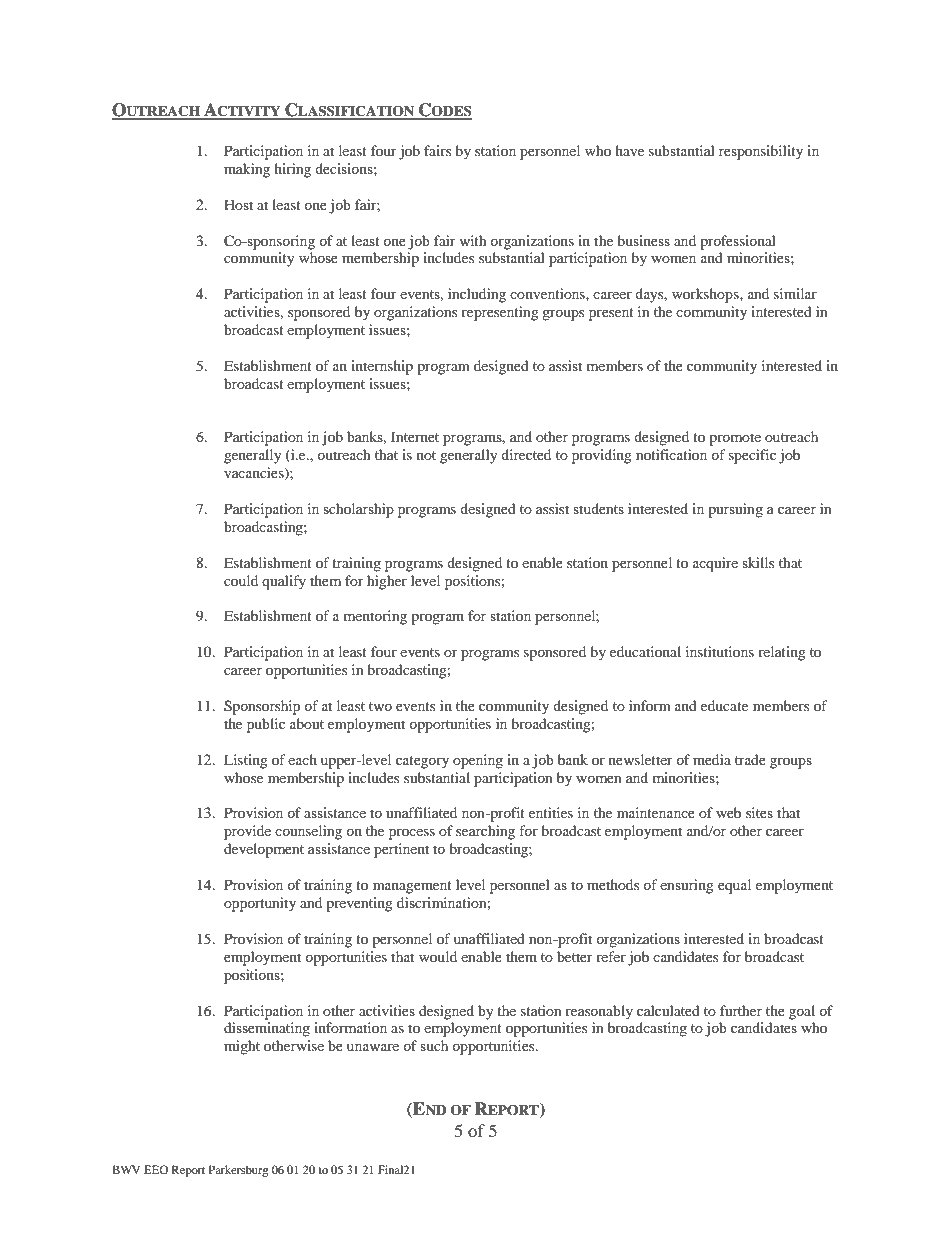 Image resolution: width=952 pixels, height=1233 pixels. I want to click on institutions, so click(720, 651).
